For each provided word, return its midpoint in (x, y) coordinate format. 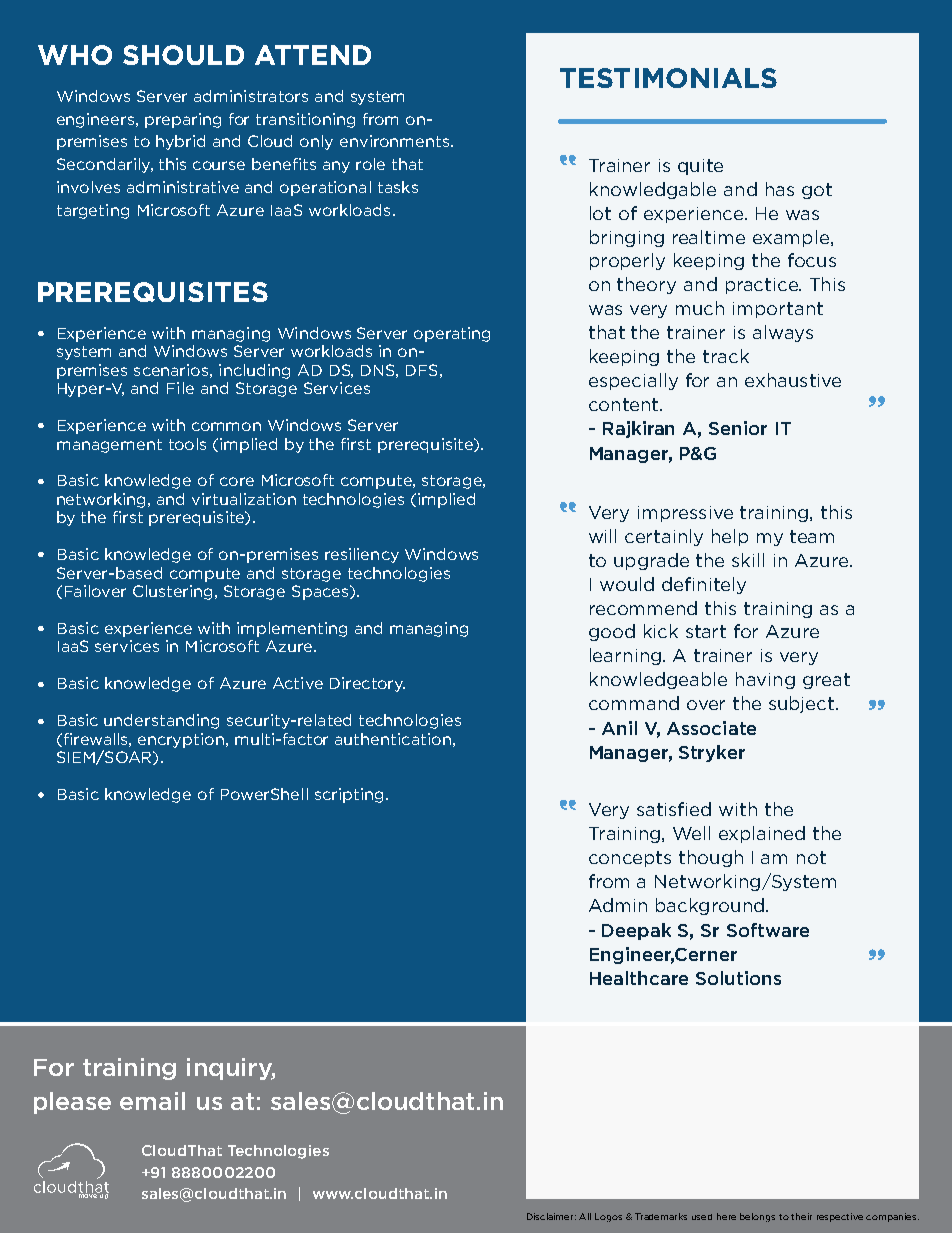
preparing (183, 120)
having (765, 680)
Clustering (172, 592)
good (612, 632)
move (89, 1195)
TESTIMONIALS (668, 78)
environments (394, 141)
